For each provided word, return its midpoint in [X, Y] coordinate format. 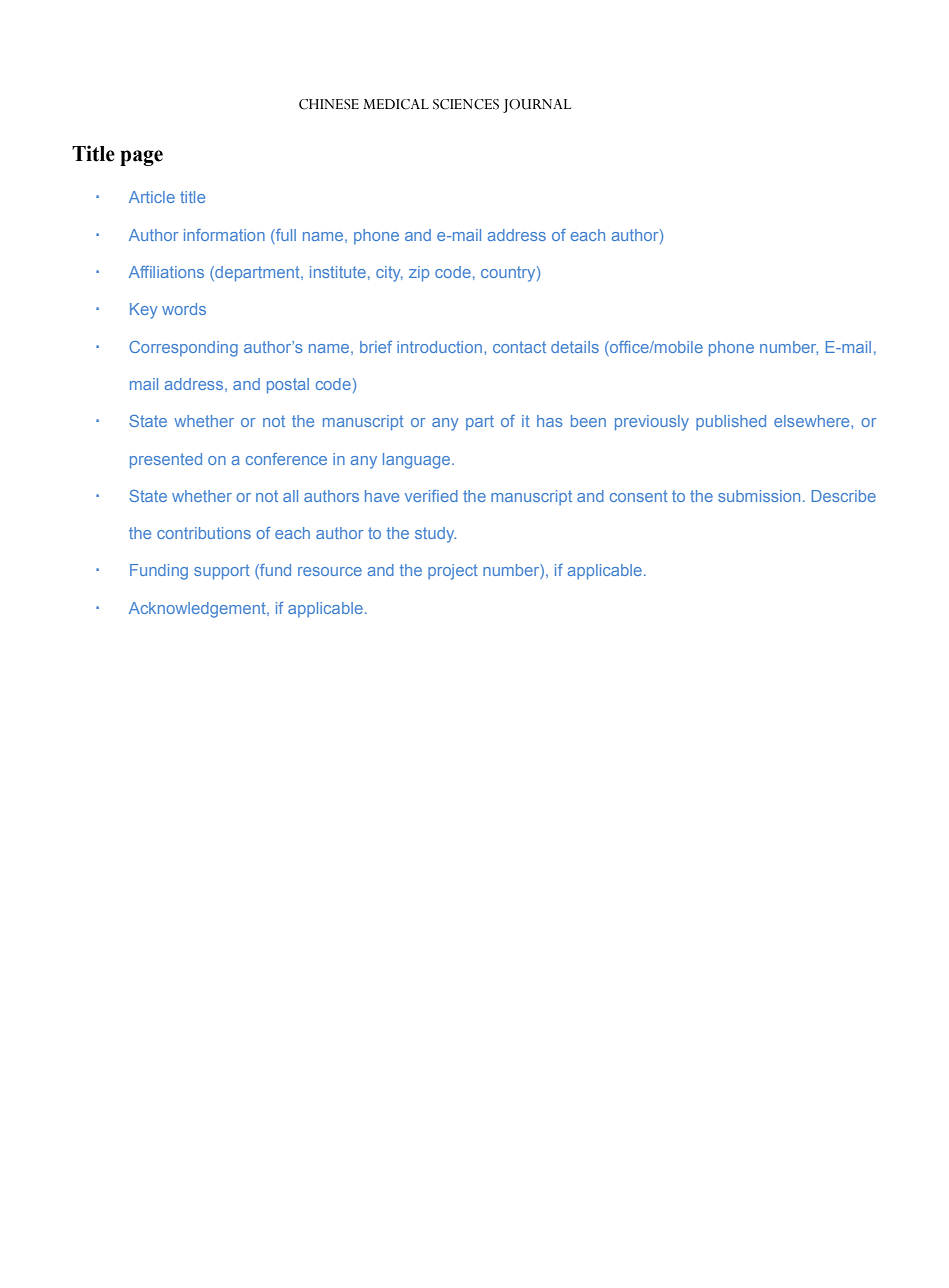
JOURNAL [537, 106]
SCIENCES [466, 104]
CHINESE [329, 104]
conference [286, 459]
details [575, 347]
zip [419, 273]
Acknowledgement [198, 610]
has [550, 421]
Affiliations [166, 272]
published [731, 422]
